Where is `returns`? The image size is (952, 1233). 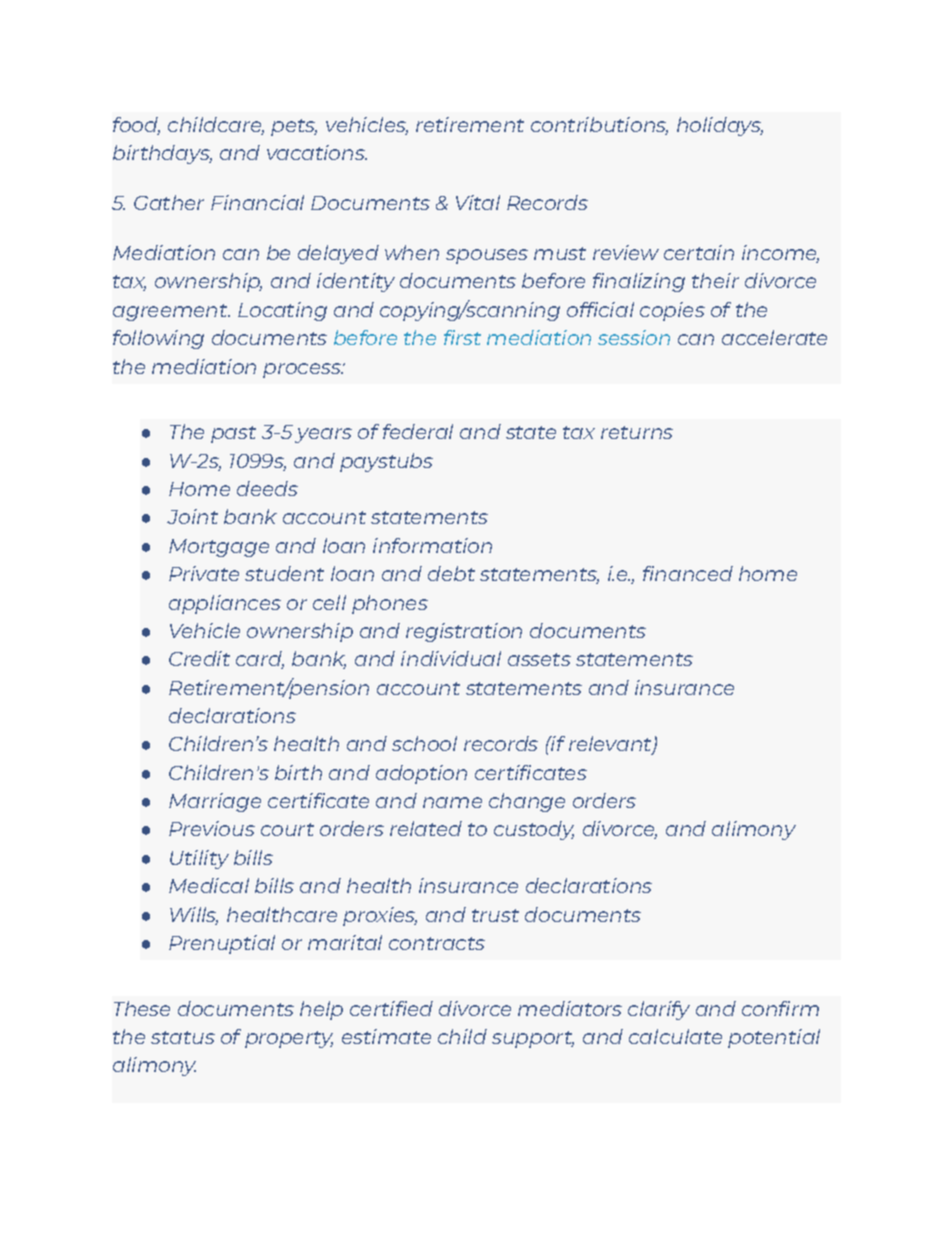 returns is located at coordinates (637, 432).
